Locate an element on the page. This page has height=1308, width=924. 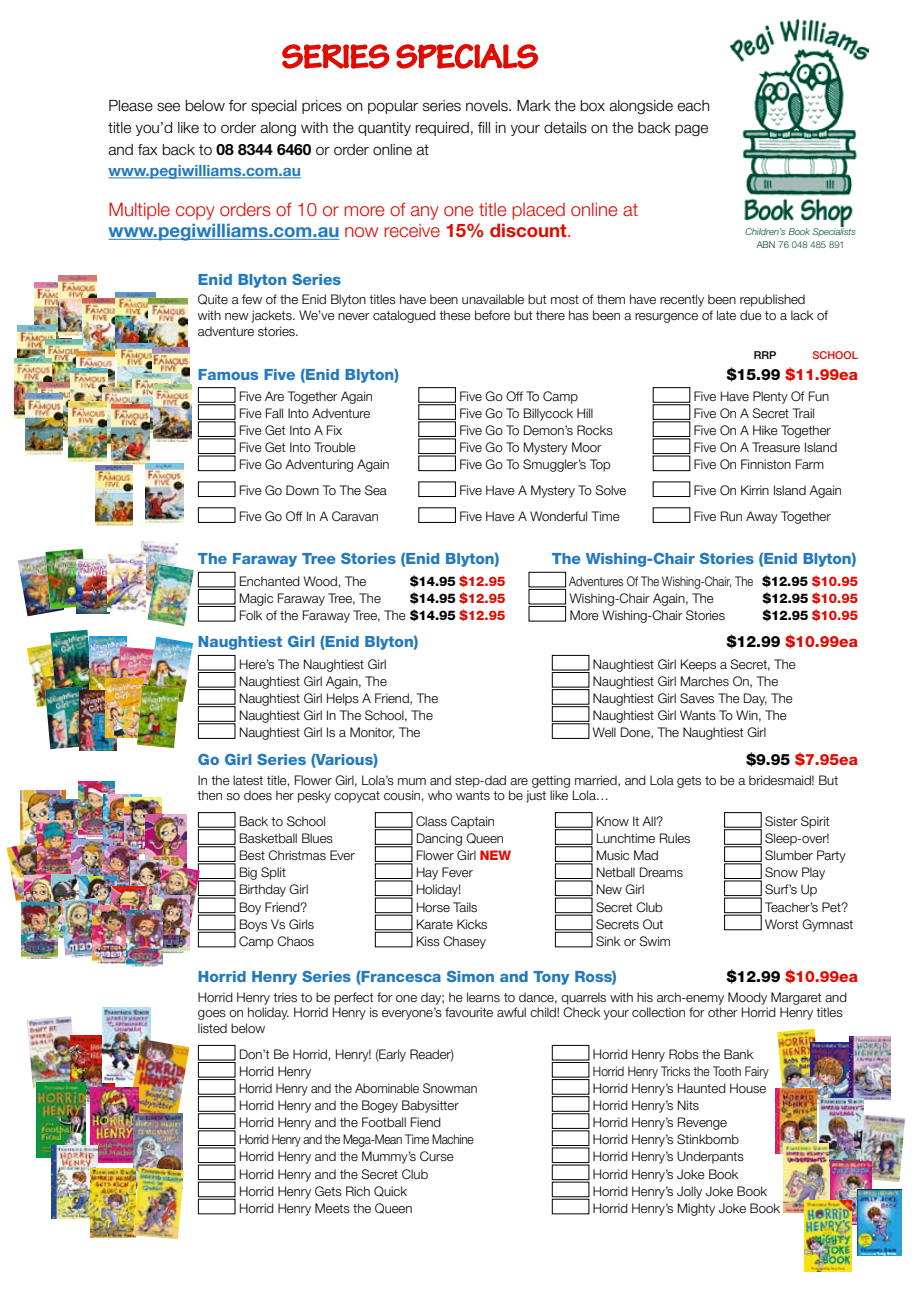
Sister is located at coordinates (781, 821).
